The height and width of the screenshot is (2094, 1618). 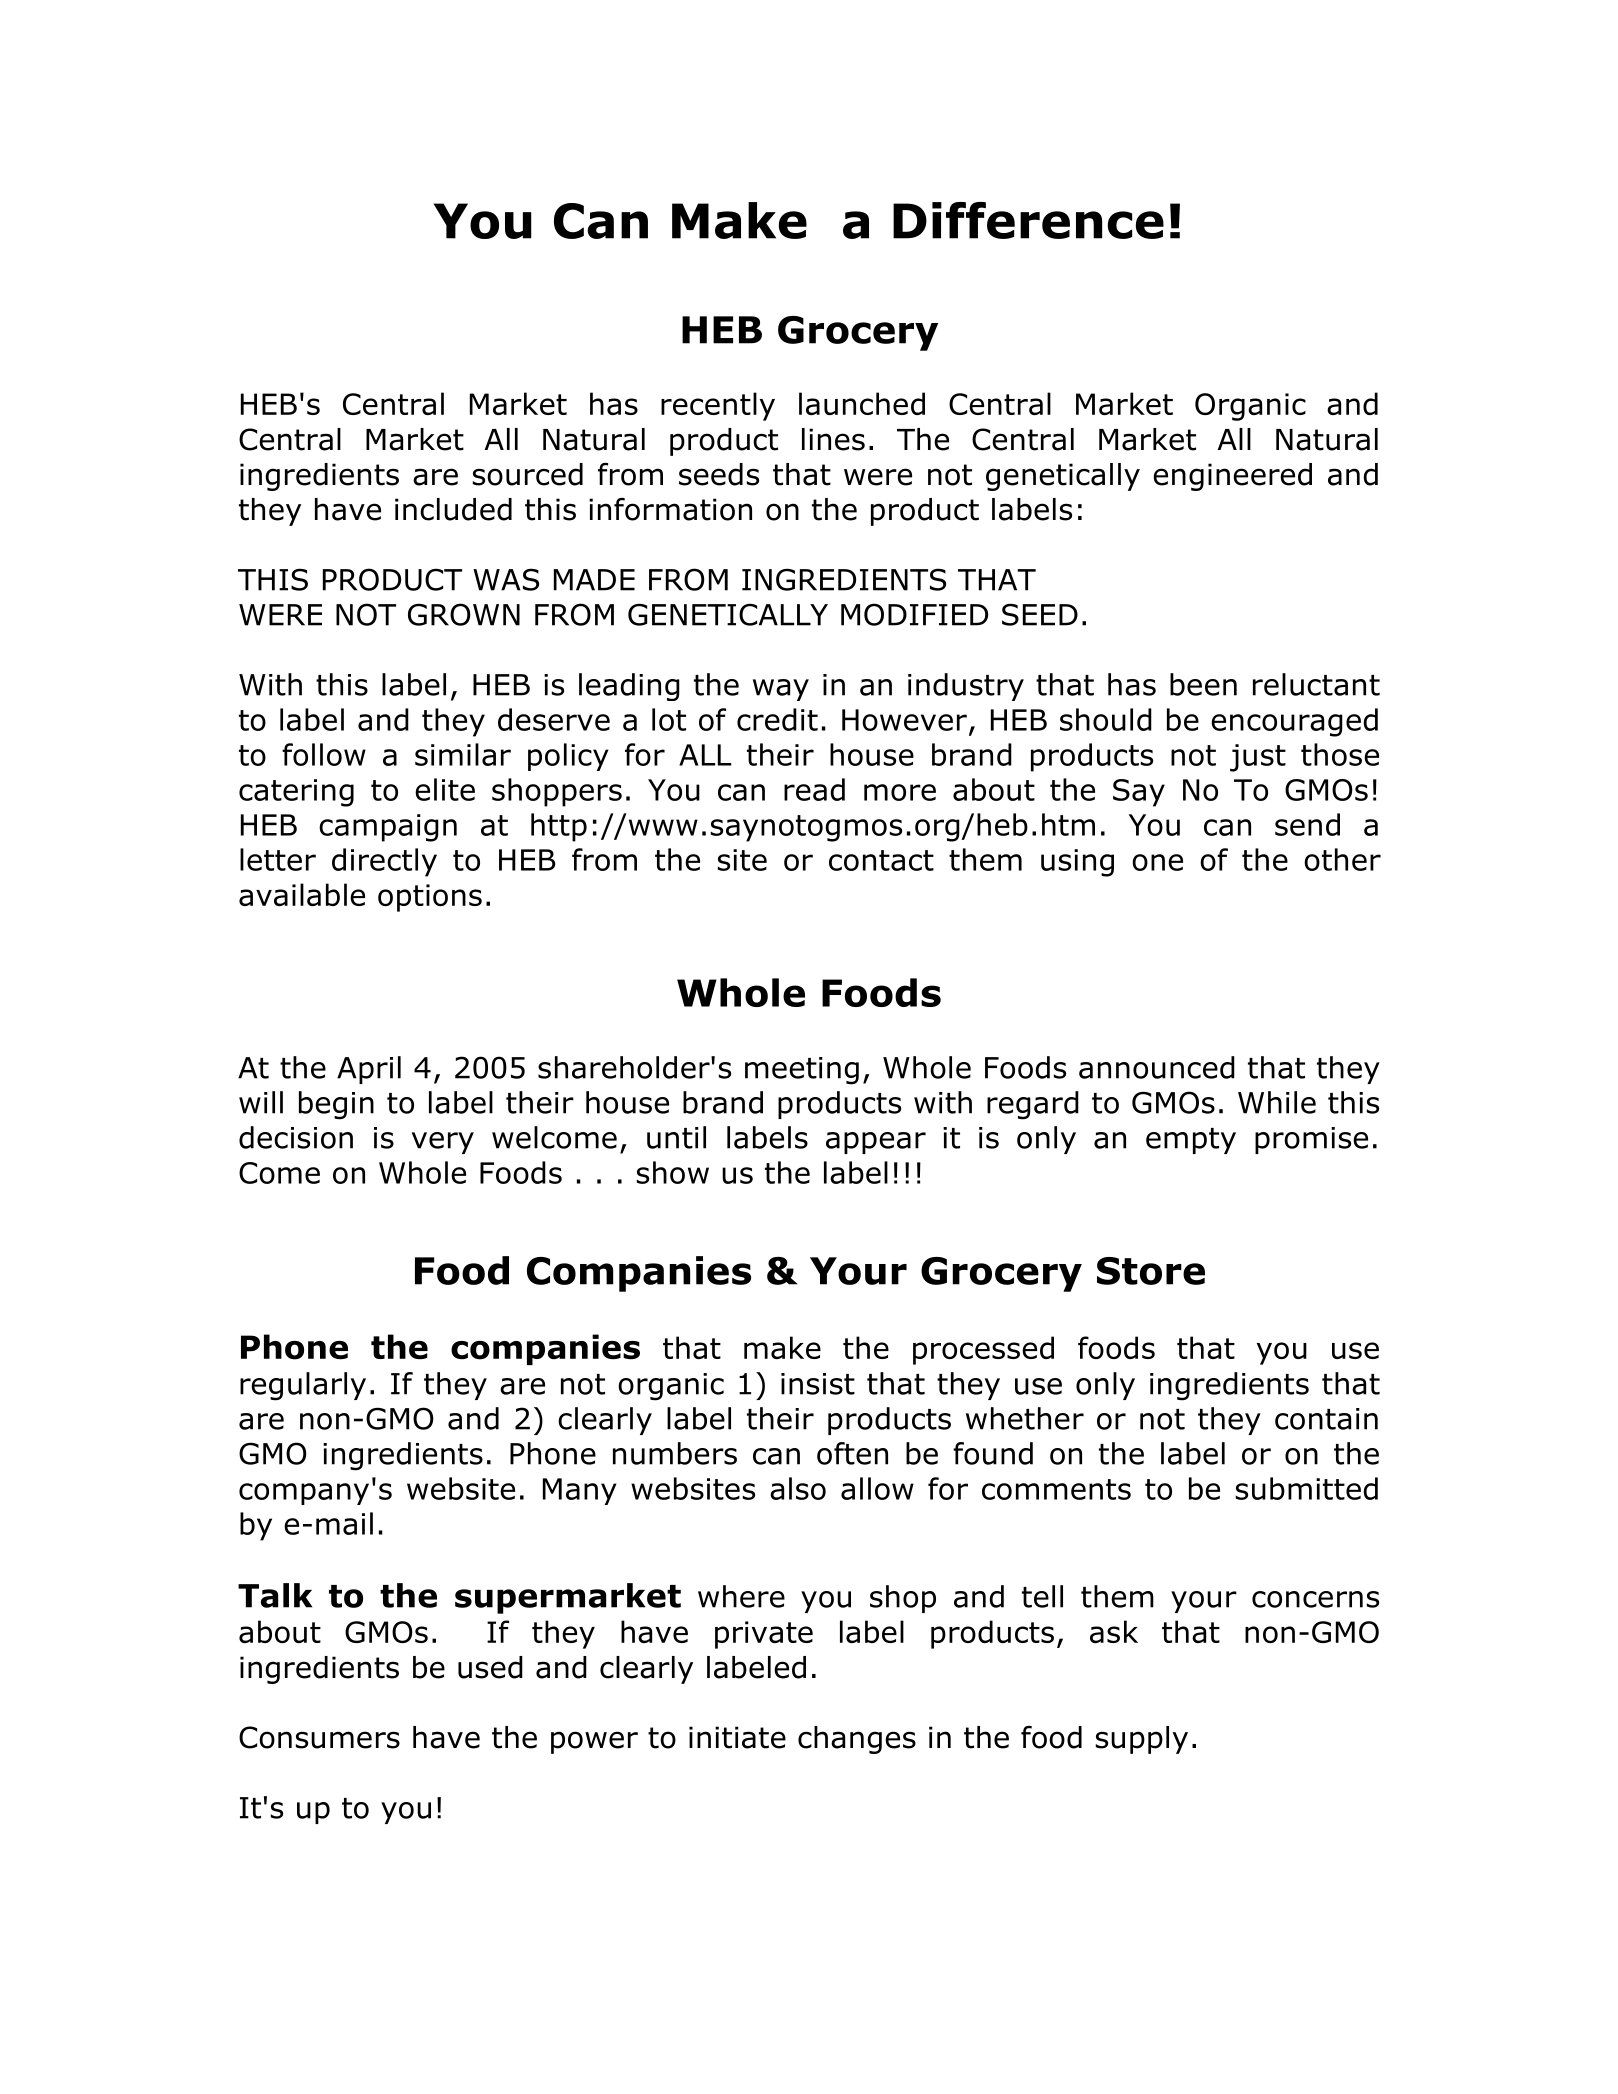 What do you see at coordinates (1151, 1271) in the screenshot?
I see `Store` at bounding box center [1151, 1271].
